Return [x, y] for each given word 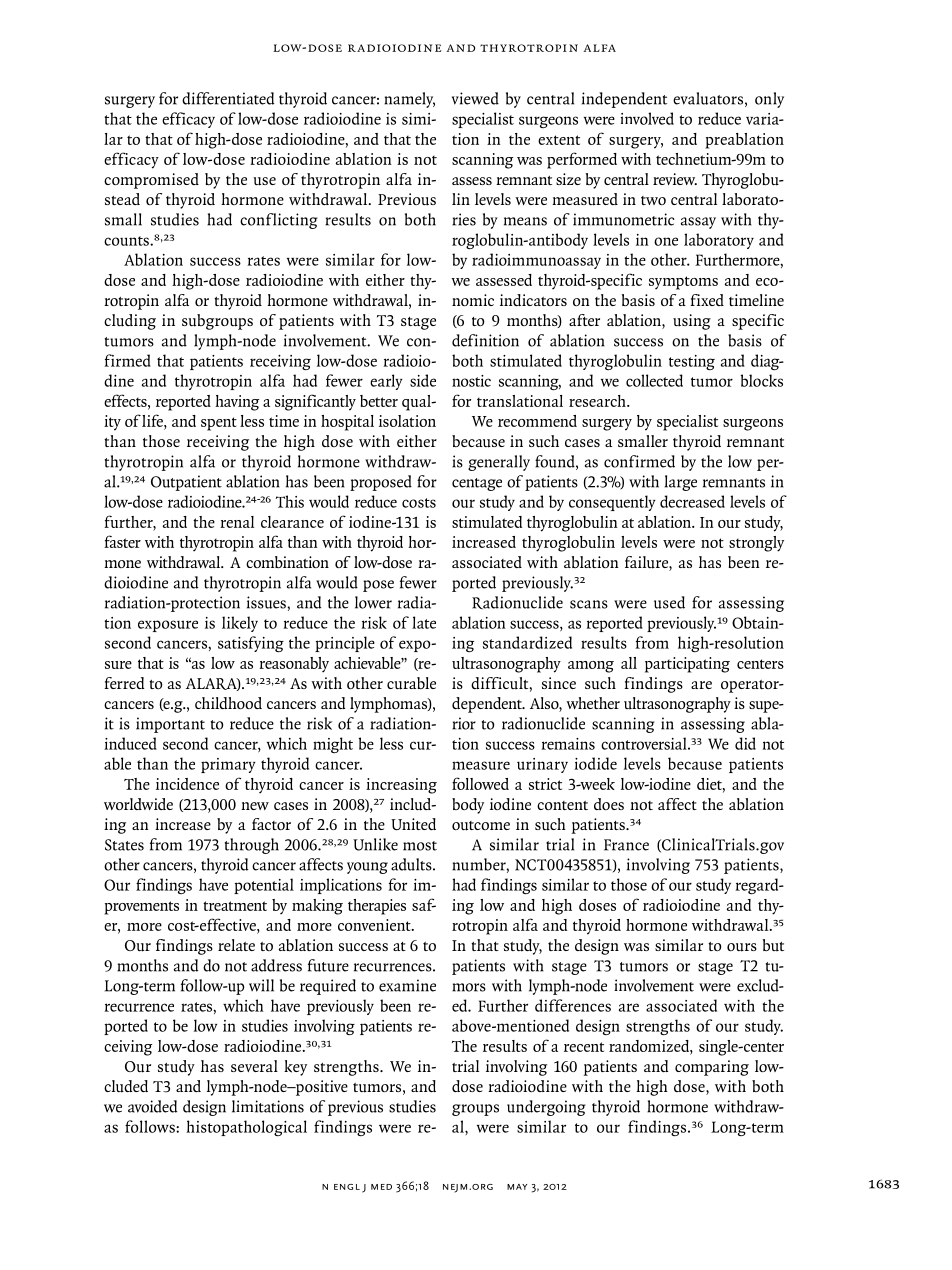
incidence [187, 784]
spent [219, 424]
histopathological [246, 1128]
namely [409, 100]
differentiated [228, 98]
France [626, 845]
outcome [481, 826]
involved [647, 118]
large [681, 483]
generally [499, 463]
